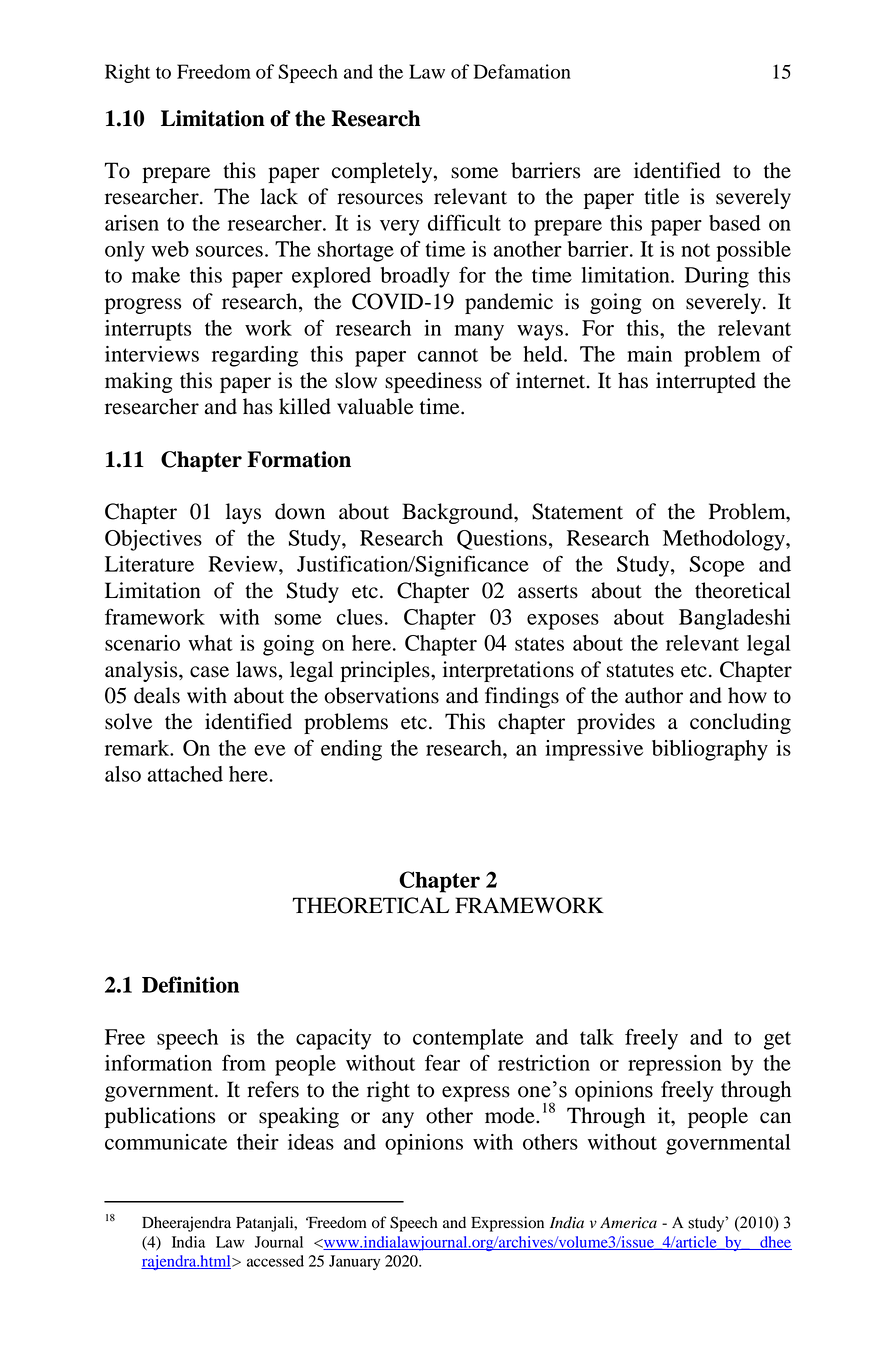  I want to click on Defamation, so click(522, 71).
